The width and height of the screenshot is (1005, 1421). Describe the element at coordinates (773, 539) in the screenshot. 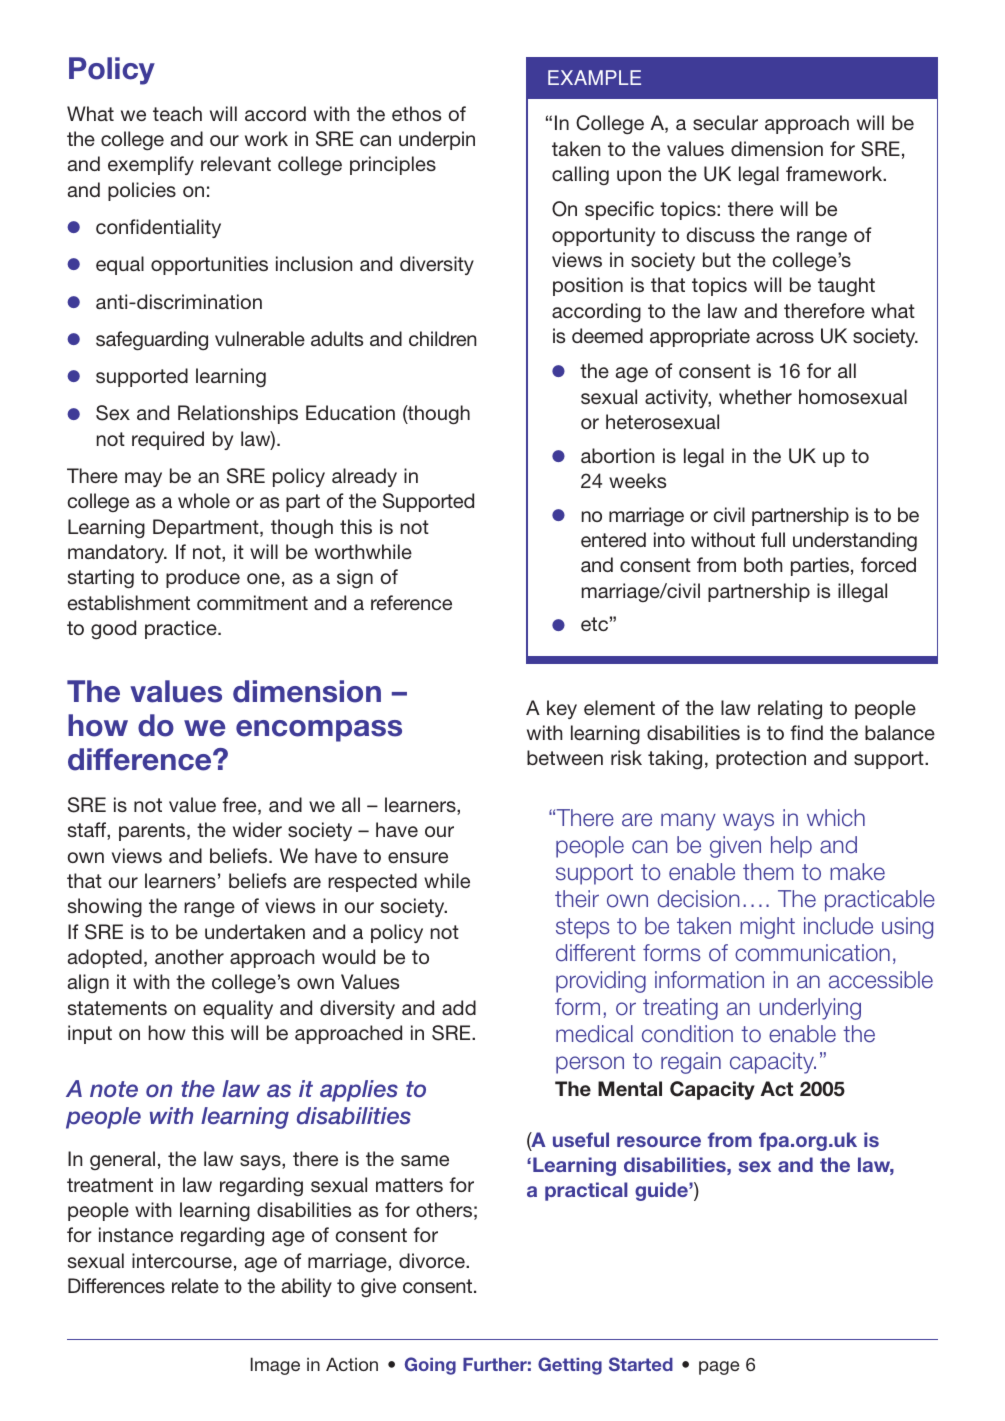

I see `full` at that location.
